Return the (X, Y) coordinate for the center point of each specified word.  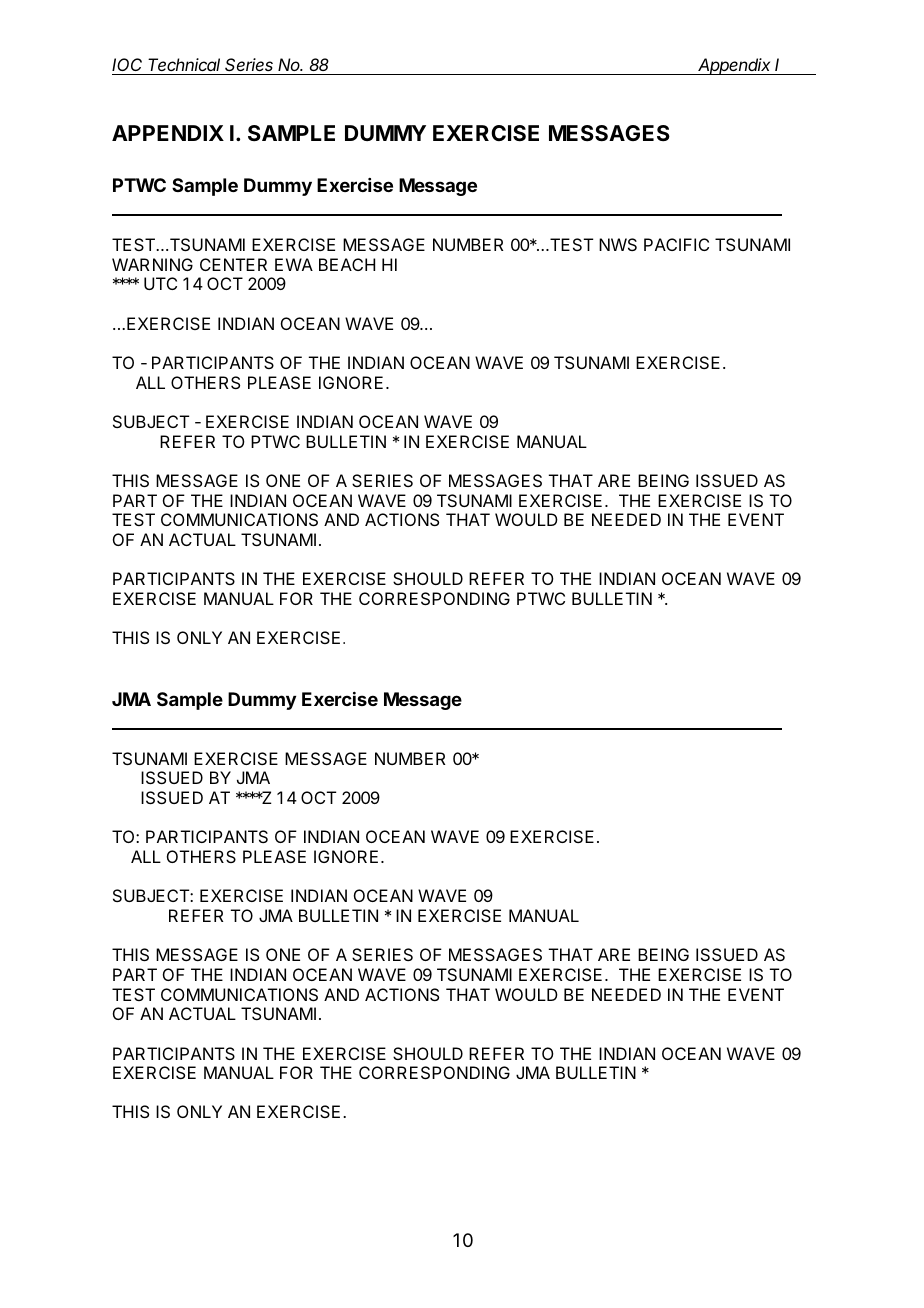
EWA (294, 264)
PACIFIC (676, 244)
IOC (129, 66)
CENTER (233, 264)
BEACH (347, 264)
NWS (618, 244)
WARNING (152, 264)
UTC (160, 283)
